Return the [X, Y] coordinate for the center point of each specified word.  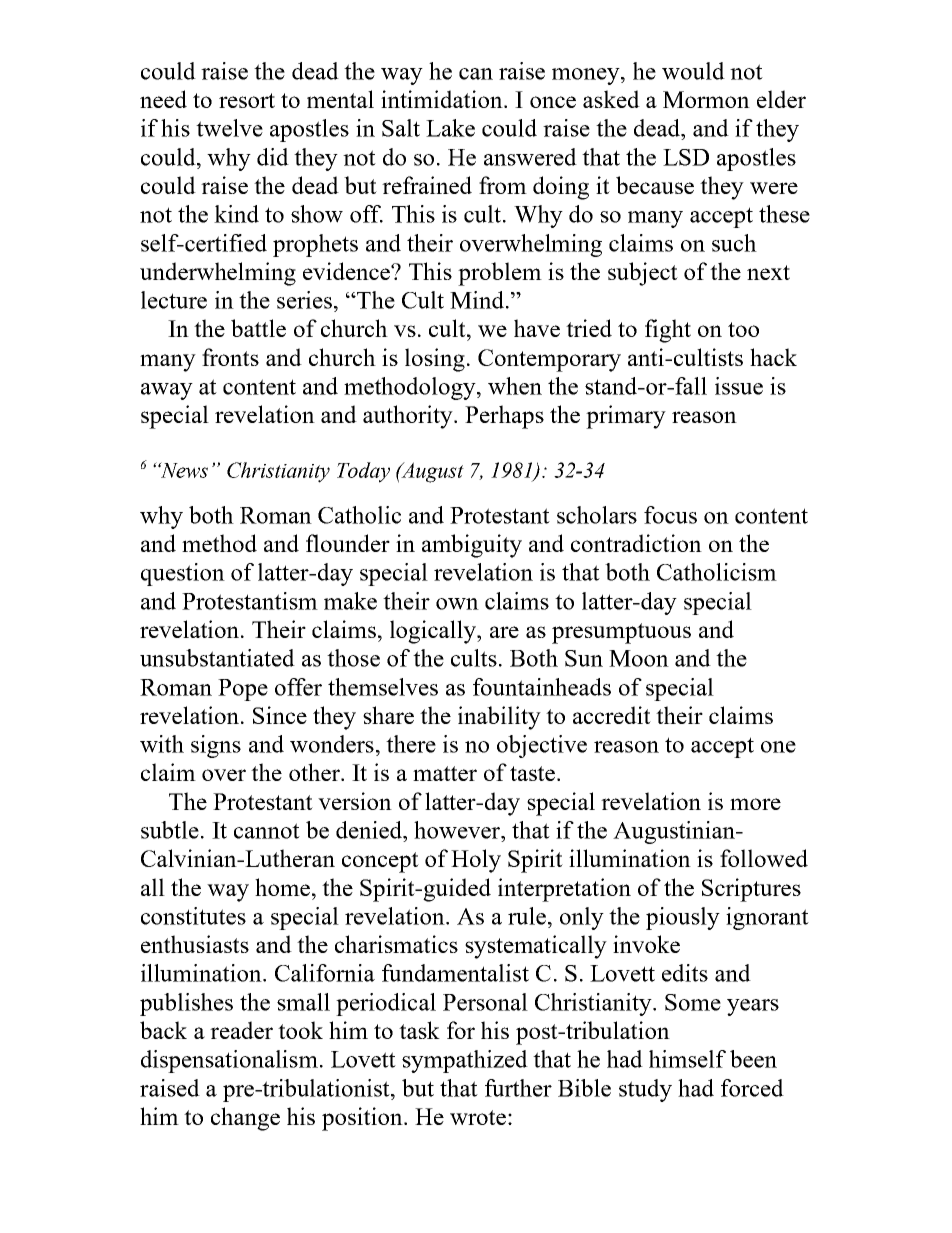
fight [668, 331]
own [457, 604]
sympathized [465, 1061]
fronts [230, 357]
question [183, 574]
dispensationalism [231, 1061]
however [458, 830]
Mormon [706, 99]
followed [764, 858]
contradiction [636, 543]
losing [435, 360]
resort [247, 100]
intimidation [443, 99]
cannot [267, 831]
